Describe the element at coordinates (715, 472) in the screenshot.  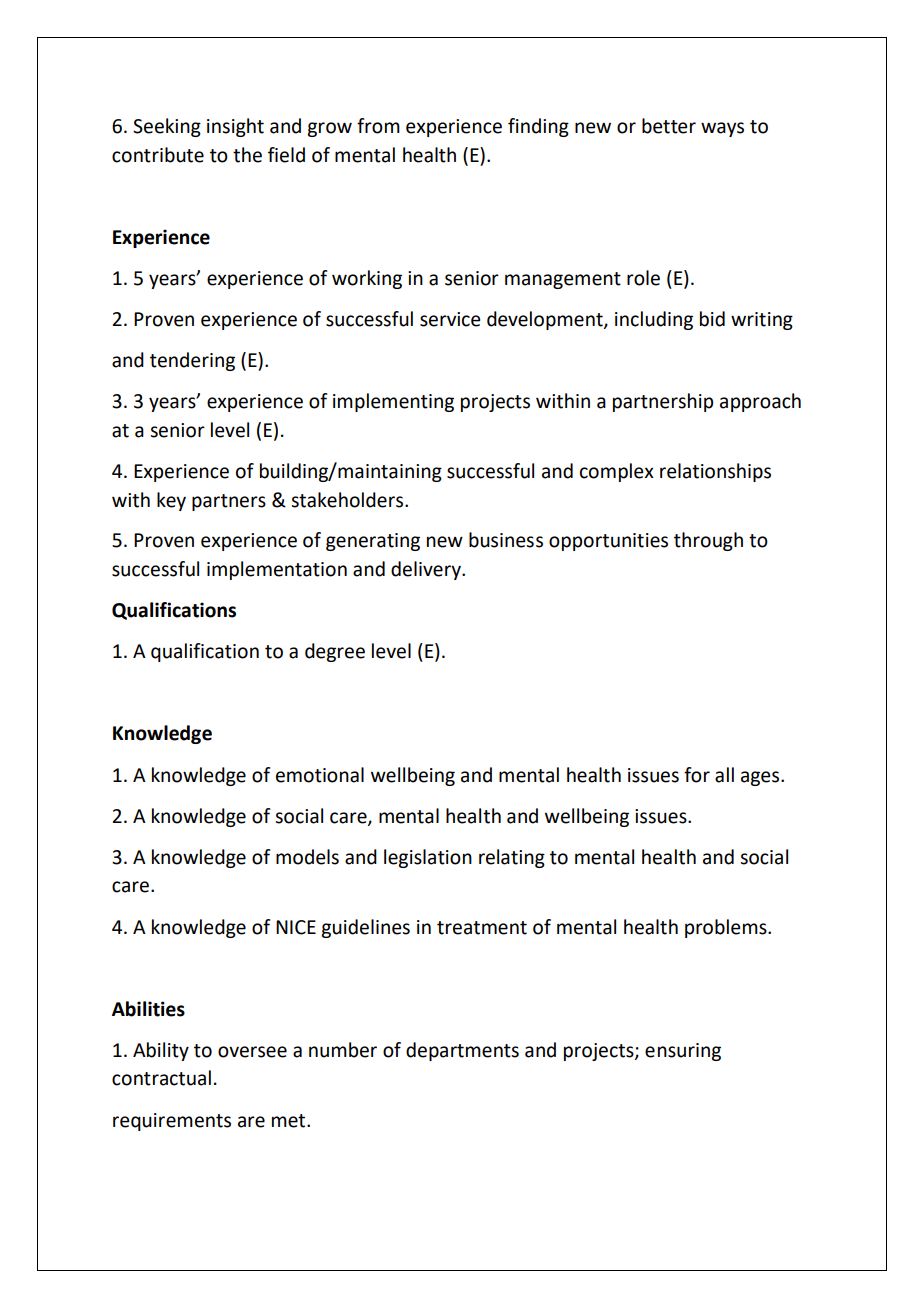
I see `relationships` at that location.
